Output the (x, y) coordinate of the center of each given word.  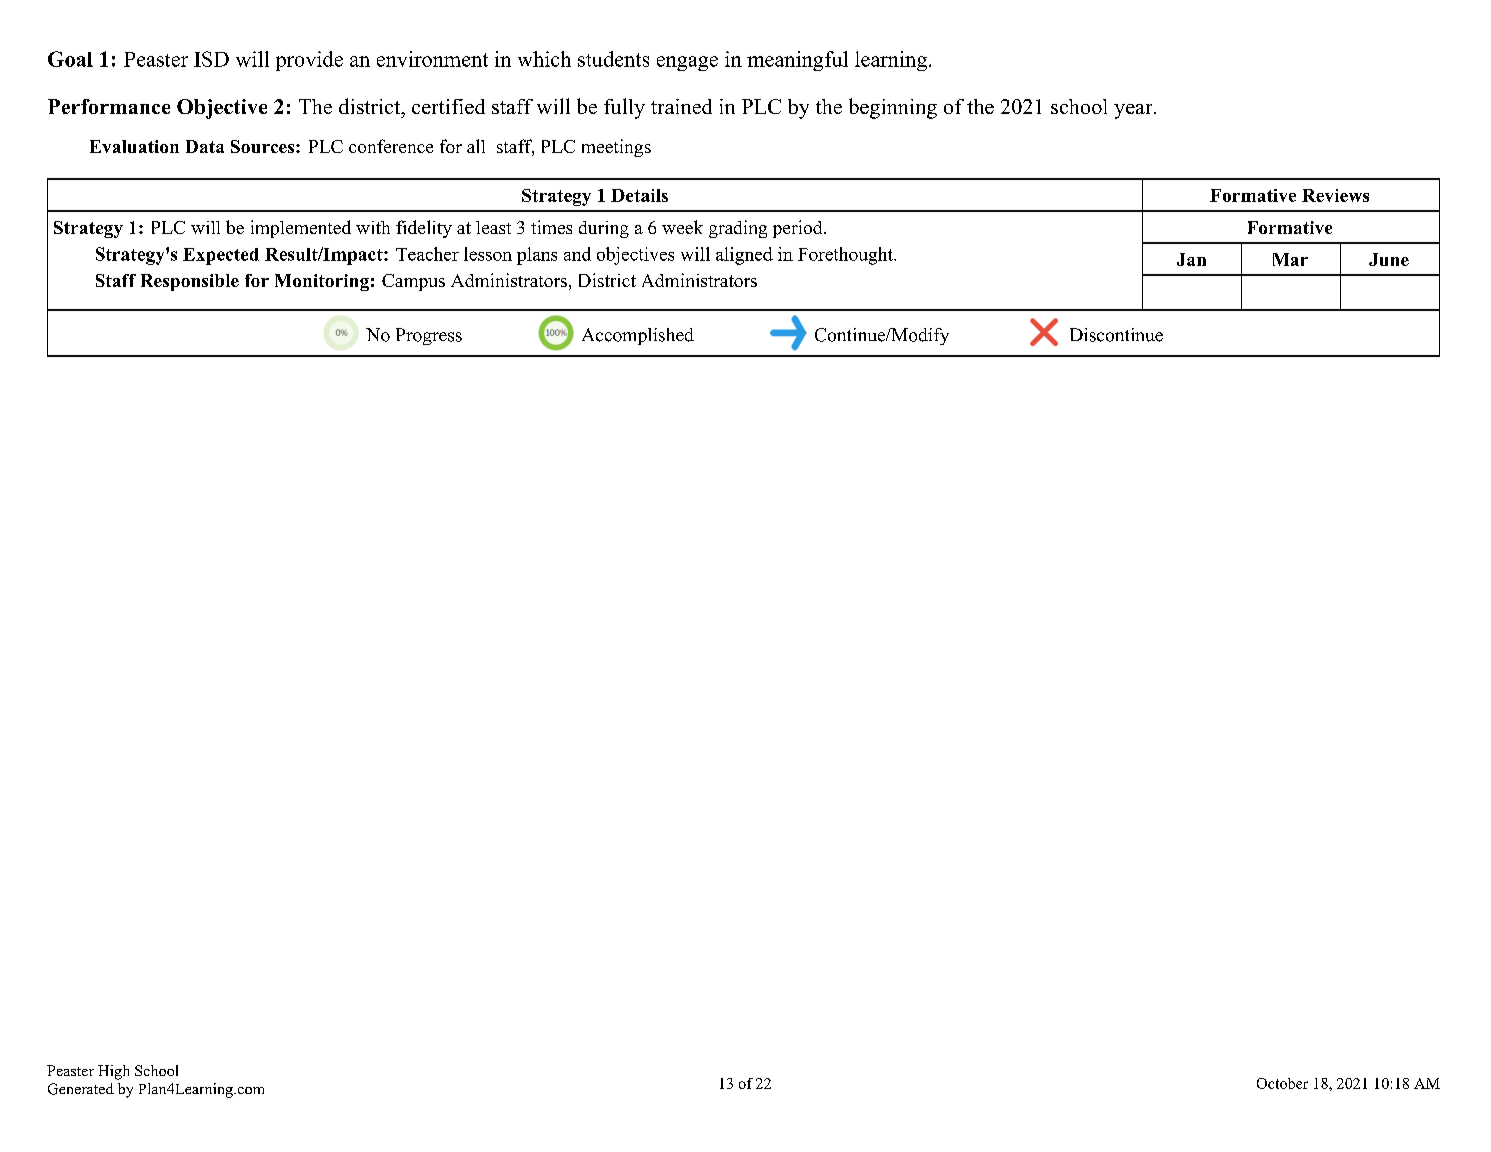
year (1134, 111)
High (113, 1072)
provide (309, 61)
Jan (1191, 259)
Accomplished (638, 336)
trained (681, 106)
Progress (429, 336)
